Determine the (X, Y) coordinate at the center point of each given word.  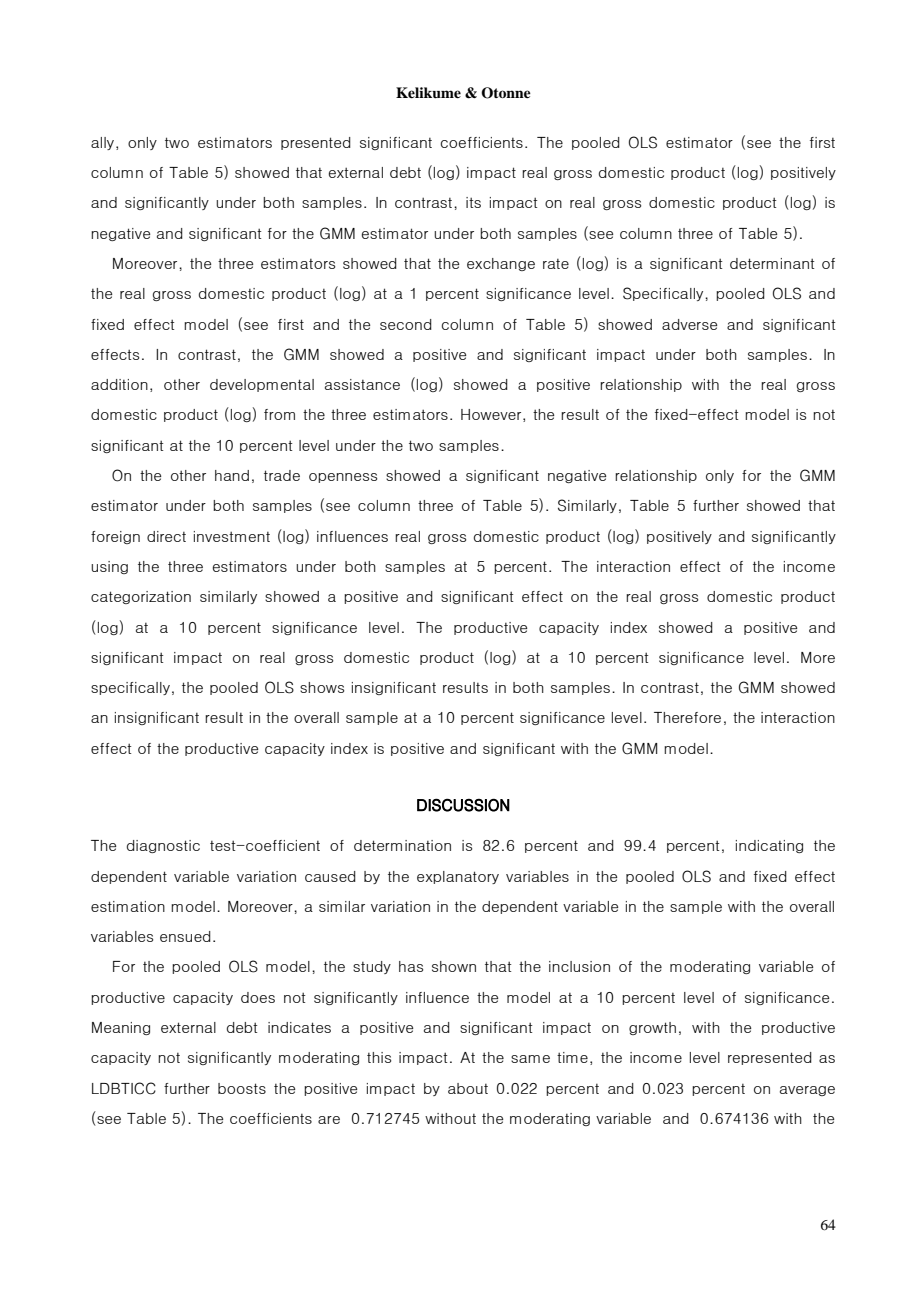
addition (119, 384)
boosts (242, 1088)
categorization (141, 597)
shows (322, 687)
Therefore (687, 717)
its (473, 202)
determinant (772, 263)
